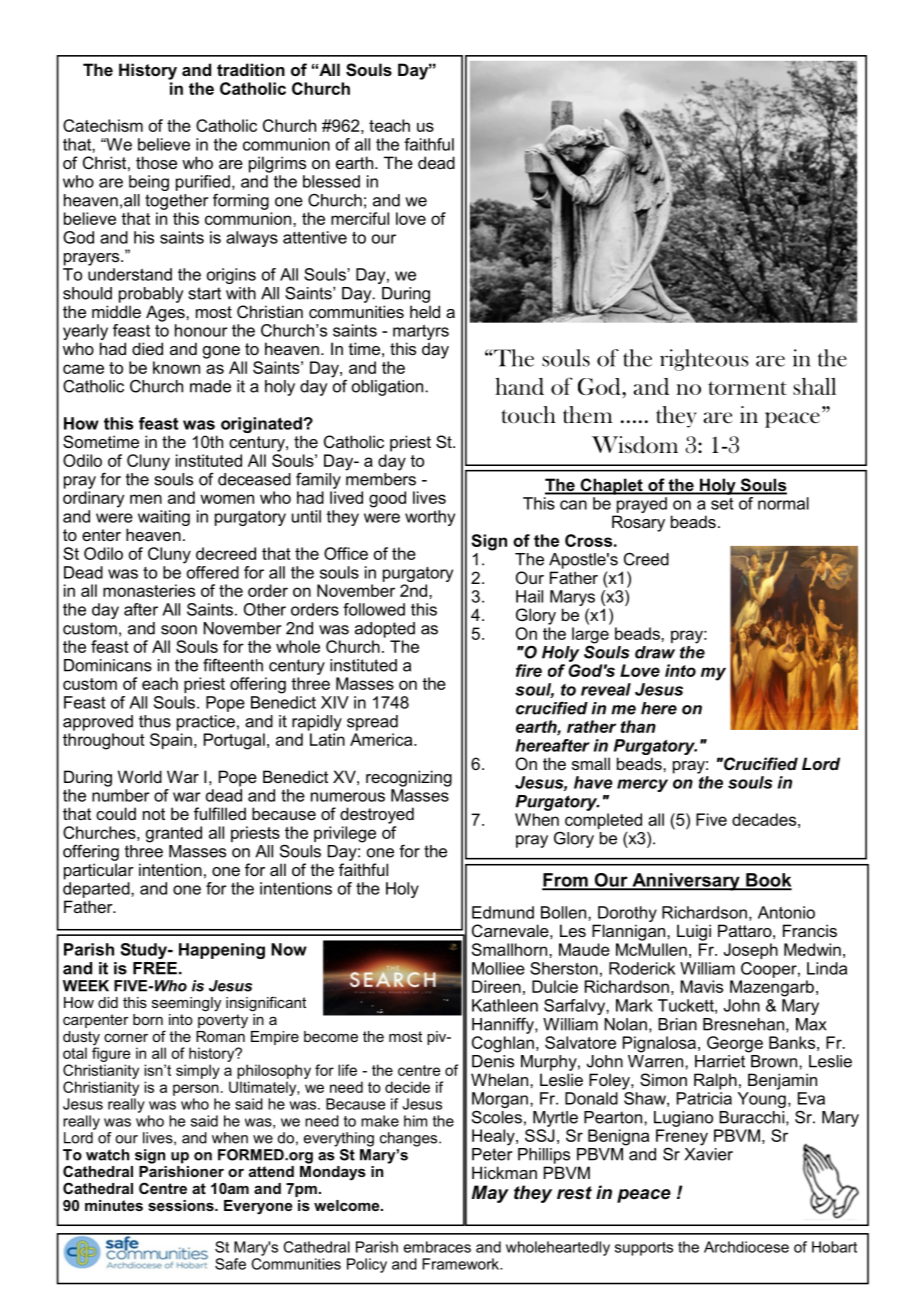 The height and width of the page is (1308, 924). I want to click on embraces, so click(437, 1247).
